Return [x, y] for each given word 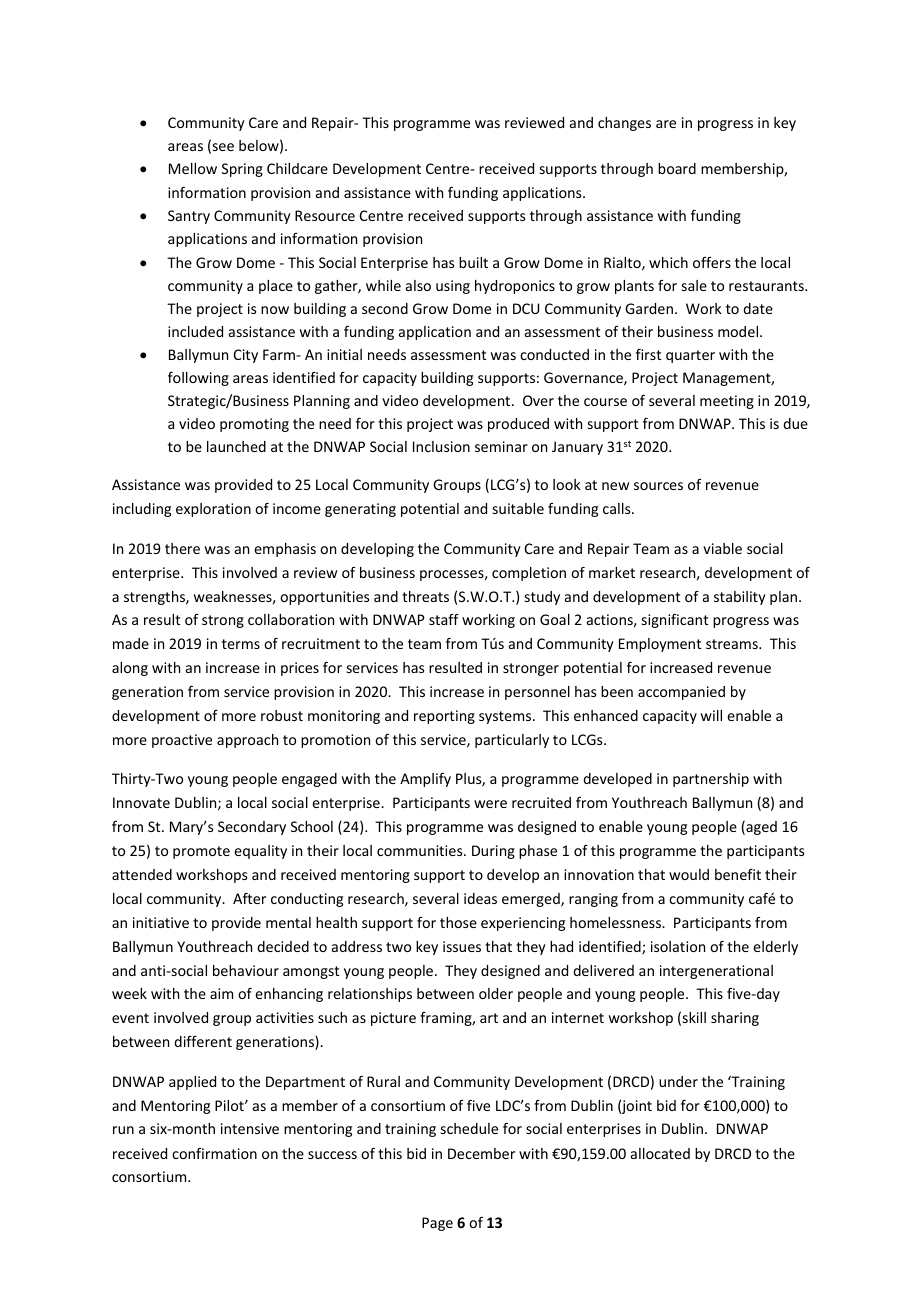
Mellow [193, 168]
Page [437, 1224]
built [473, 262]
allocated [660, 1153]
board [677, 168]
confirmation [214, 1153]
